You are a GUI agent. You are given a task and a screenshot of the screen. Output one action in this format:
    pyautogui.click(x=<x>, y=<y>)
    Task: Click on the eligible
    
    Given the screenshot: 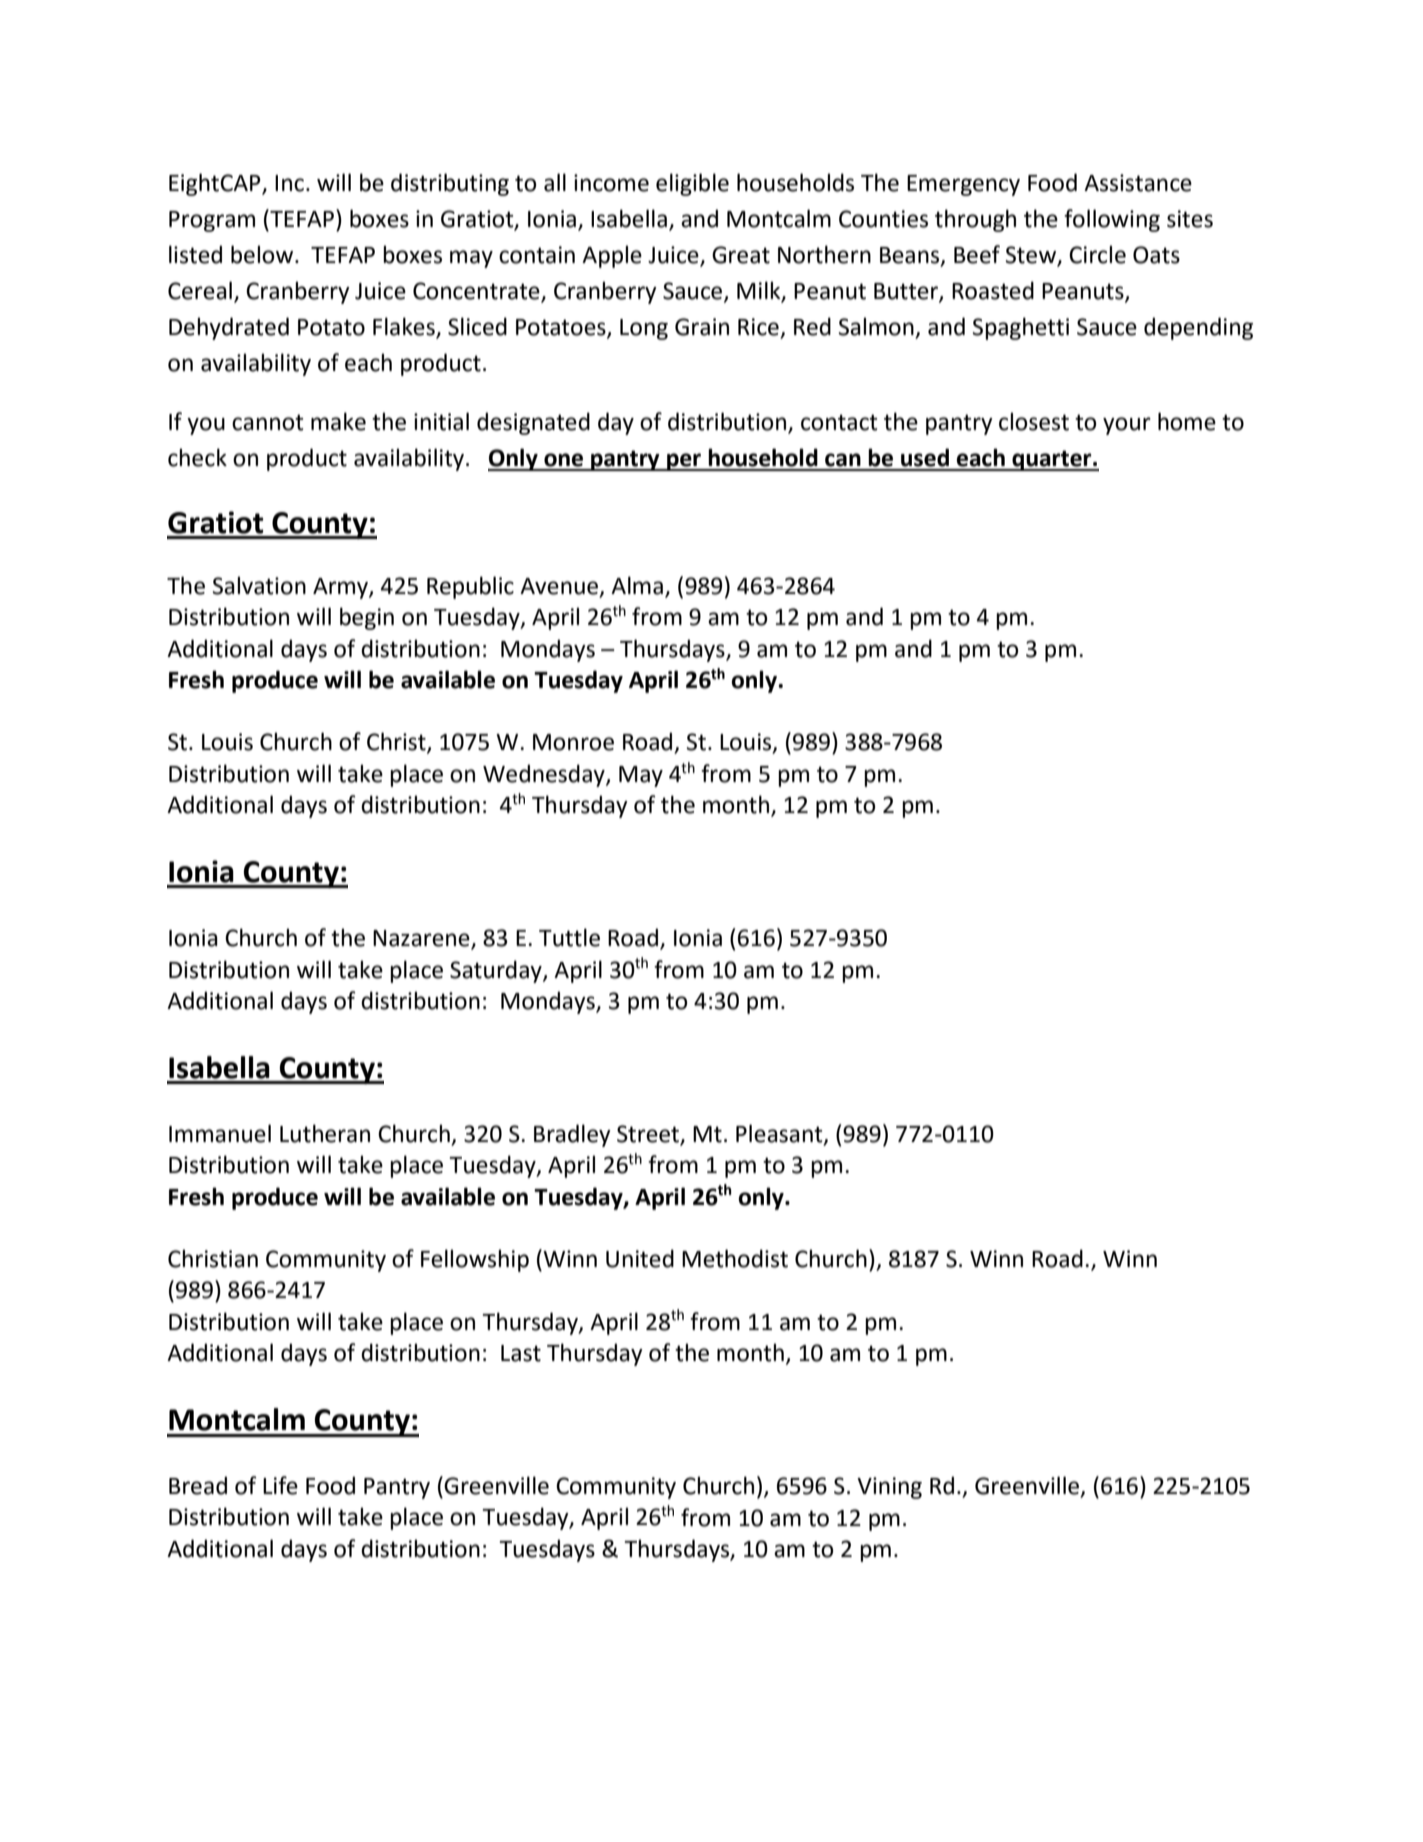 What is the action you would take?
    pyautogui.click(x=692, y=184)
